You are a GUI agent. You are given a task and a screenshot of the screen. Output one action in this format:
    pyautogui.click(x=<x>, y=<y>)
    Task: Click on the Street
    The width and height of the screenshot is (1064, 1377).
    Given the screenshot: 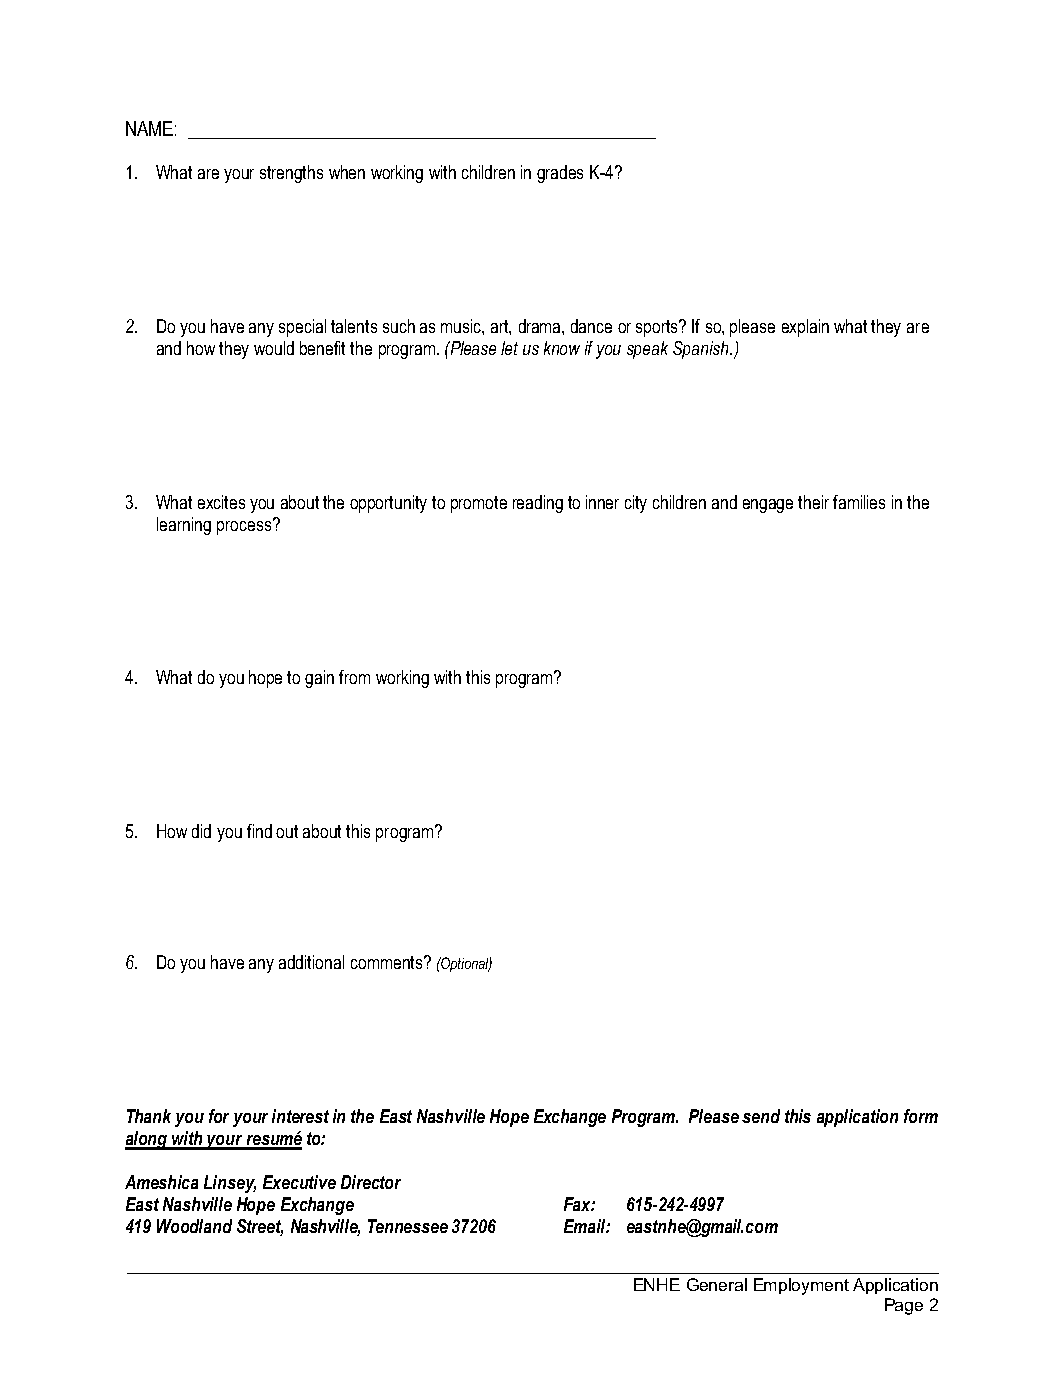 What is the action you would take?
    pyautogui.click(x=260, y=1227)
